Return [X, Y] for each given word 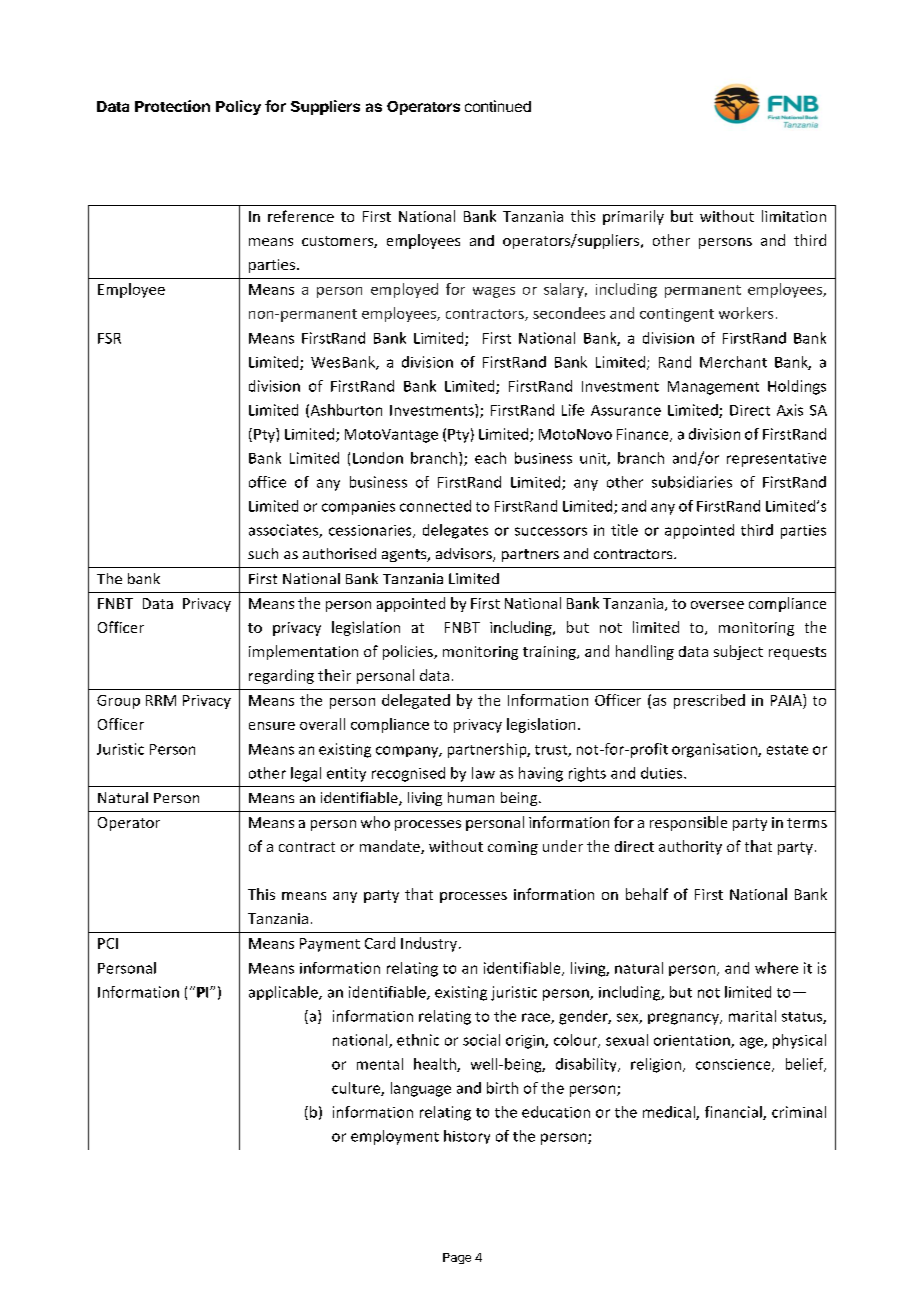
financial [734, 1113]
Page [457, 1258]
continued [498, 106]
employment [395, 1137]
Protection [172, 106]
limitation [794, 216]
